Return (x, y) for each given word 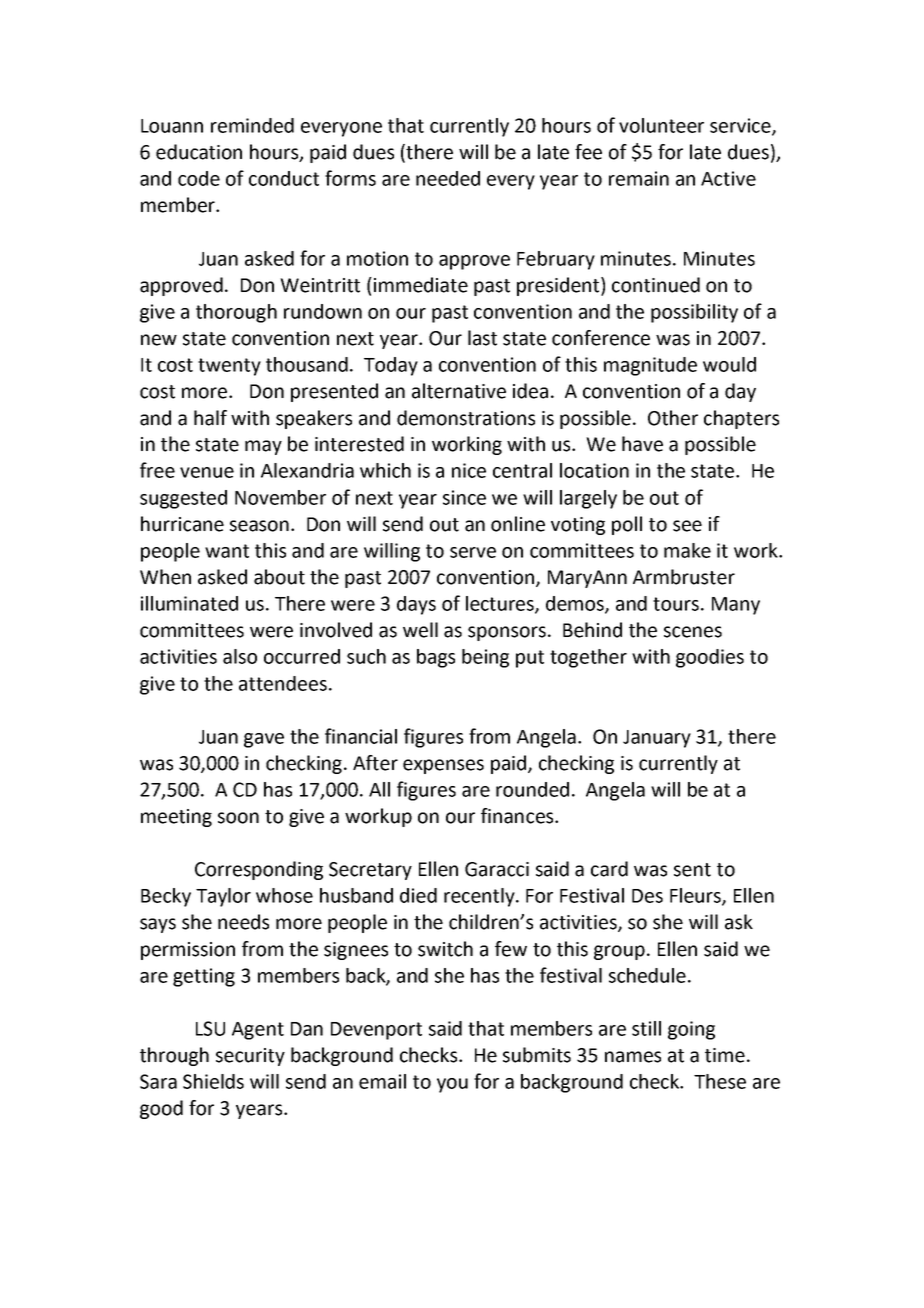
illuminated (189, 603)
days (416, 605)
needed (448, 178)
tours (676, 604)
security (250, 1057)
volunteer (661, 125)
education (199, 152)
